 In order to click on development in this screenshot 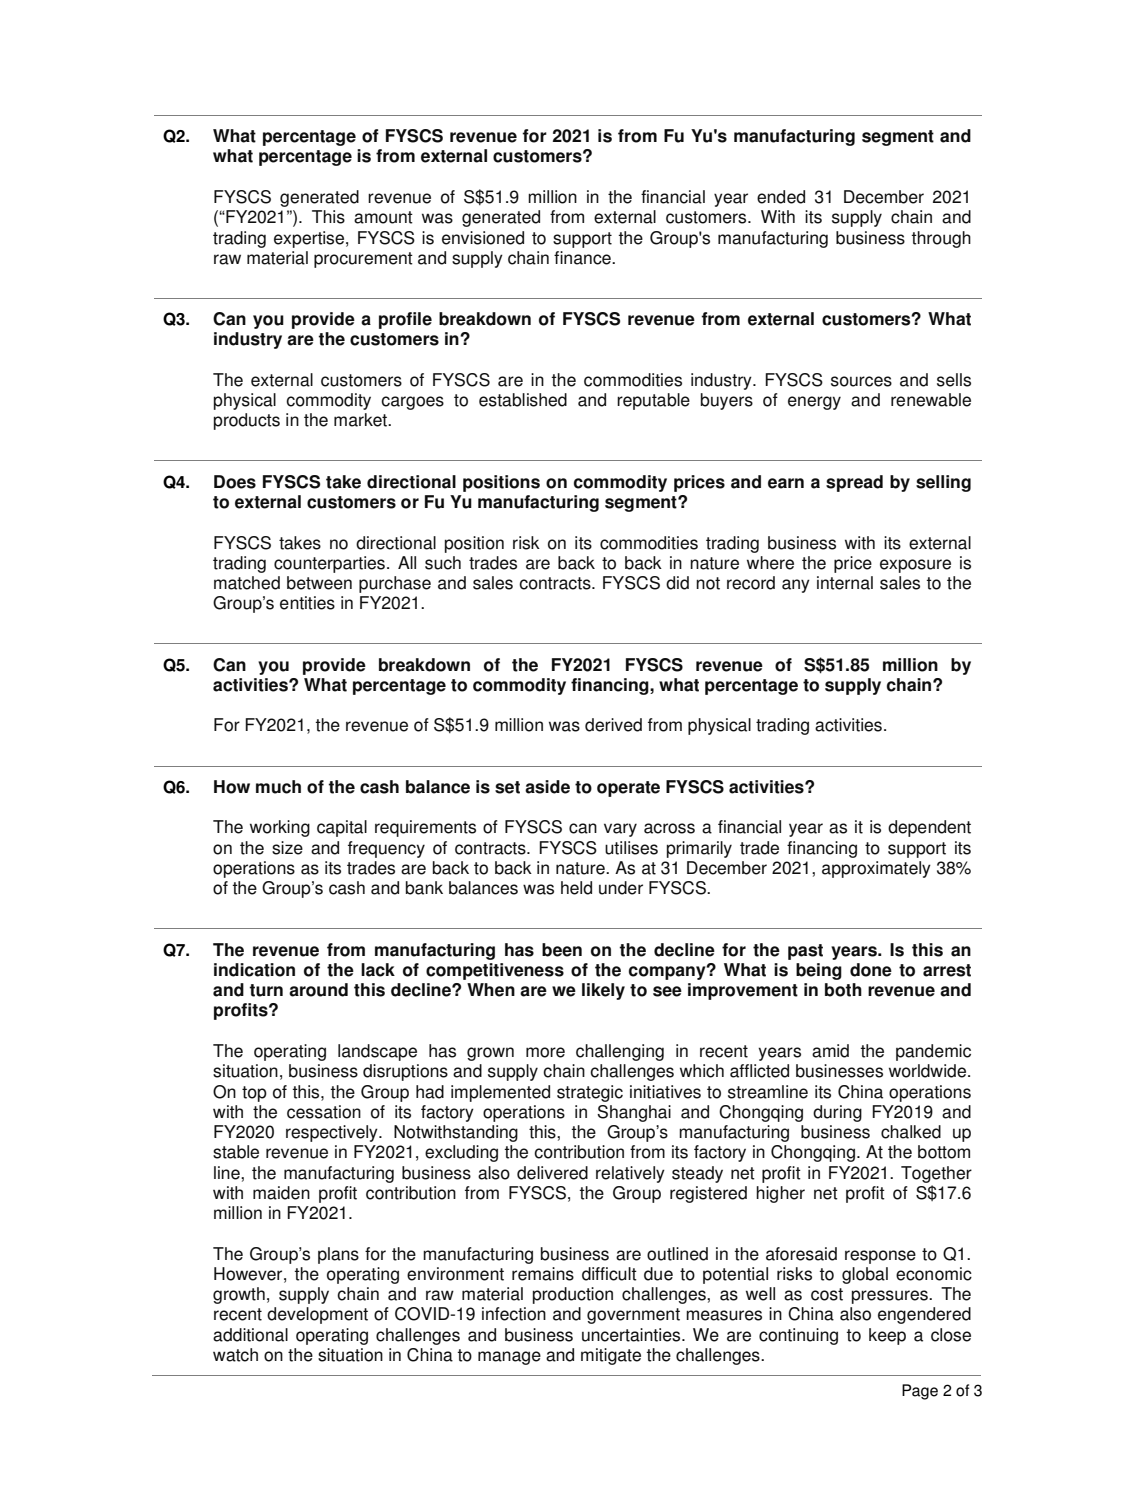, I will do `click(317, 1315)`.
